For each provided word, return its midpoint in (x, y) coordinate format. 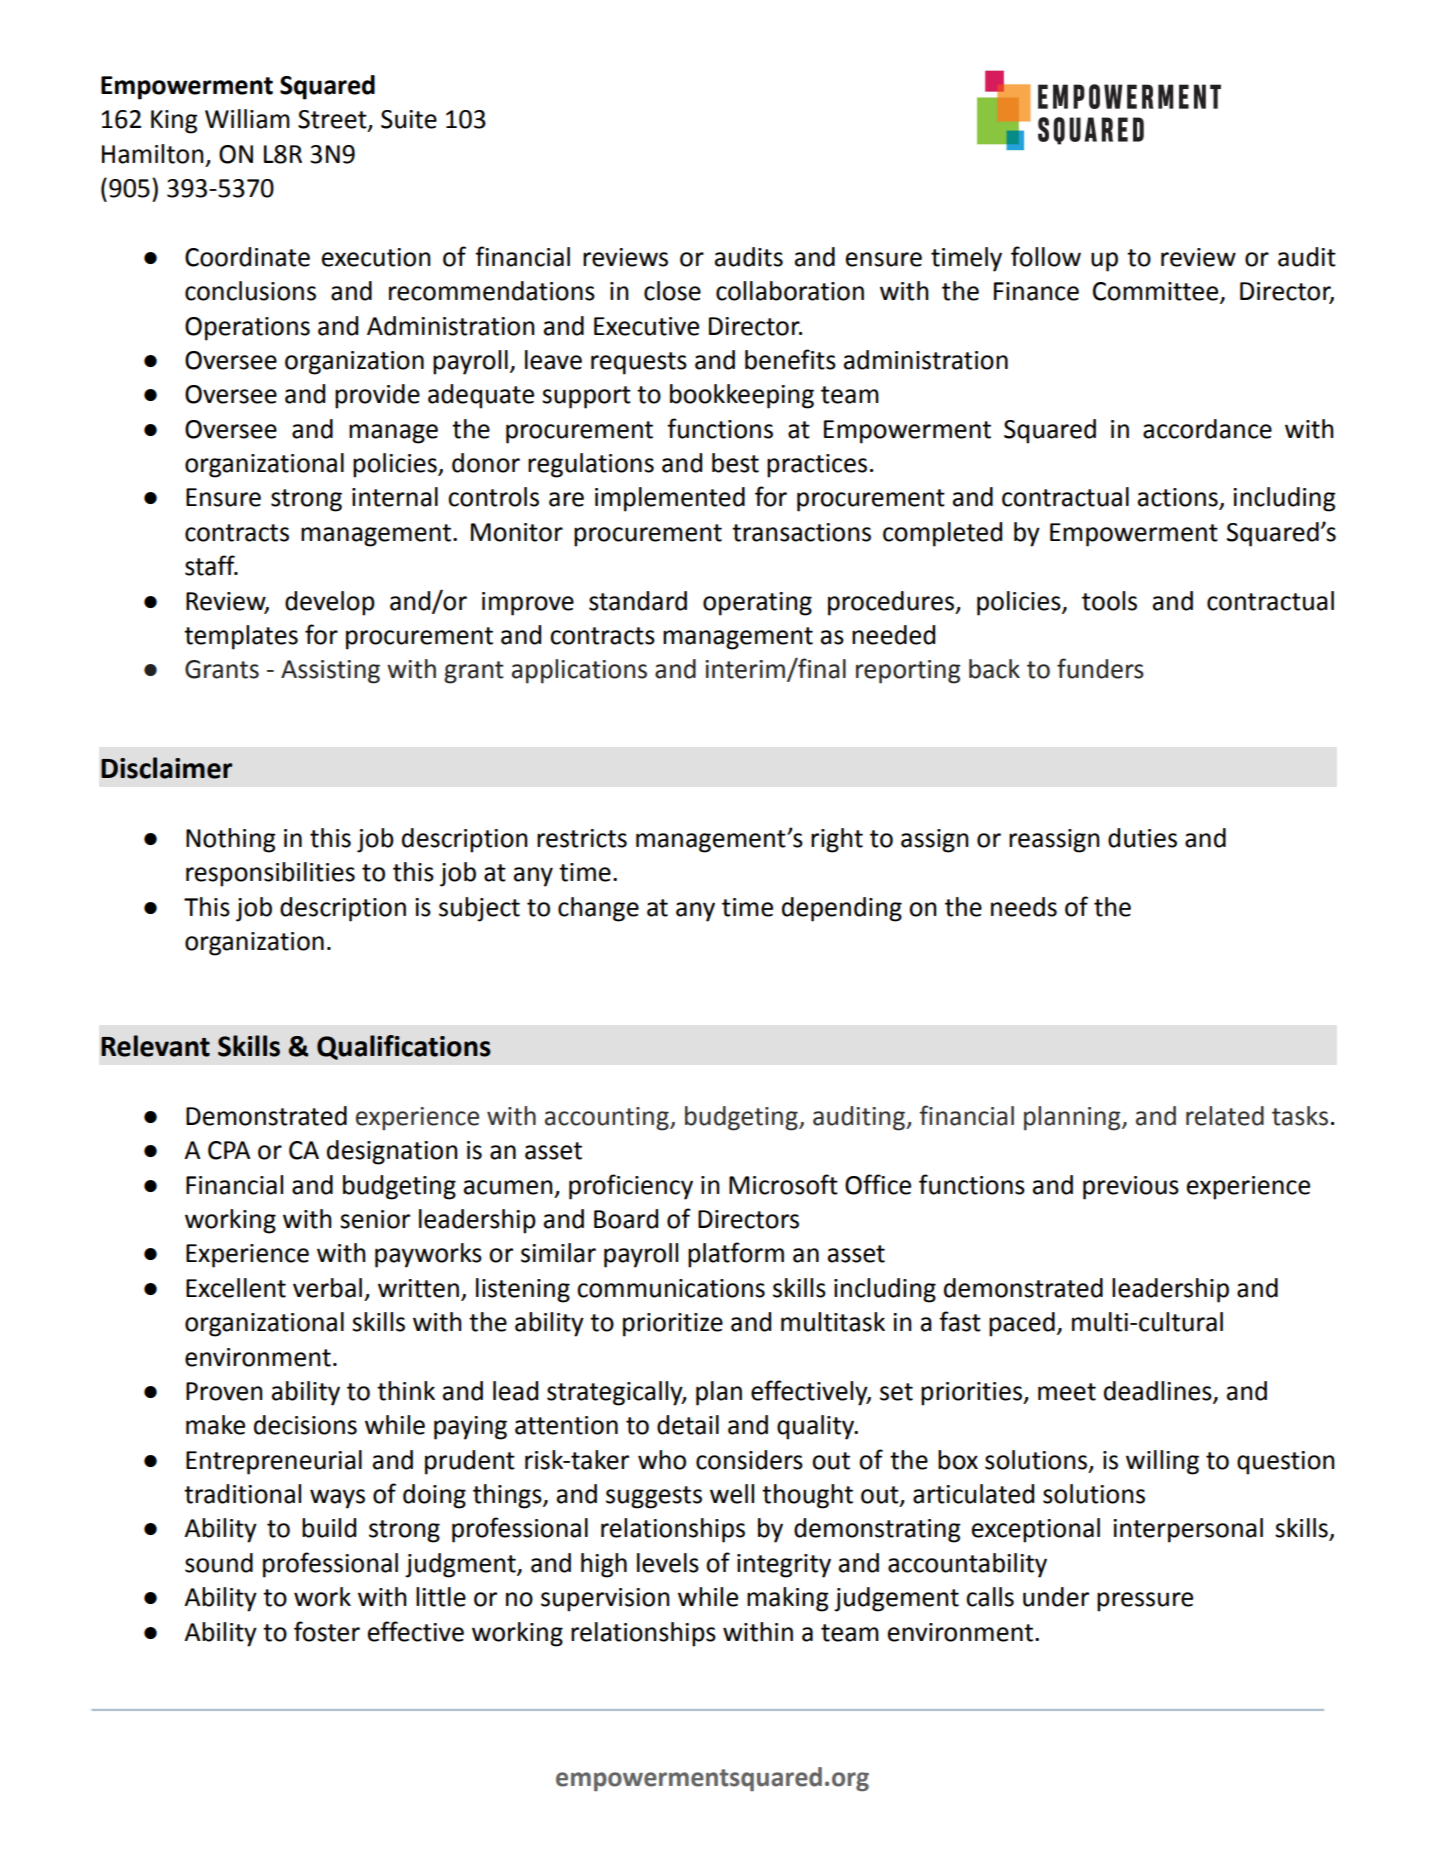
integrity (784, 1566)
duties (1142, 838)
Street (333, 120)
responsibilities (270, 874)
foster (327, 1631)
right (837, 840)
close (672, 291)
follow (1046, 256)
